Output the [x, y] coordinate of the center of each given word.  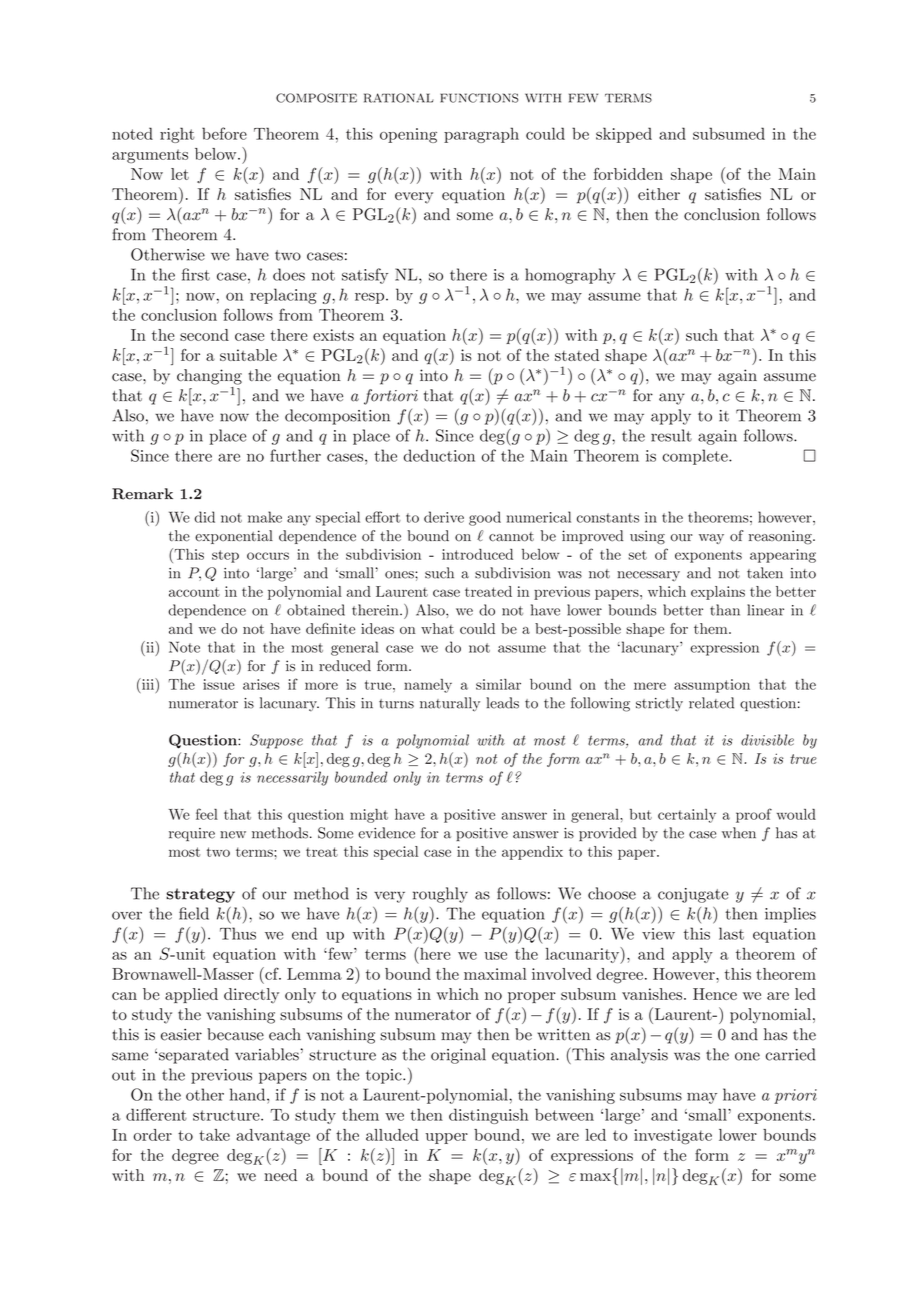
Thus [238, 933]
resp [371, 298]
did [204, 517]
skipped [624, 135]
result [671, 435]
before [224, 133]
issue [219, 684]
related [711, 703]
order [153, 1135]
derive [444, 517]
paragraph [481, 135]
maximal [495, 974]
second [204, 335]
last [731, 933]
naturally [450, 704]
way [711, 539]
